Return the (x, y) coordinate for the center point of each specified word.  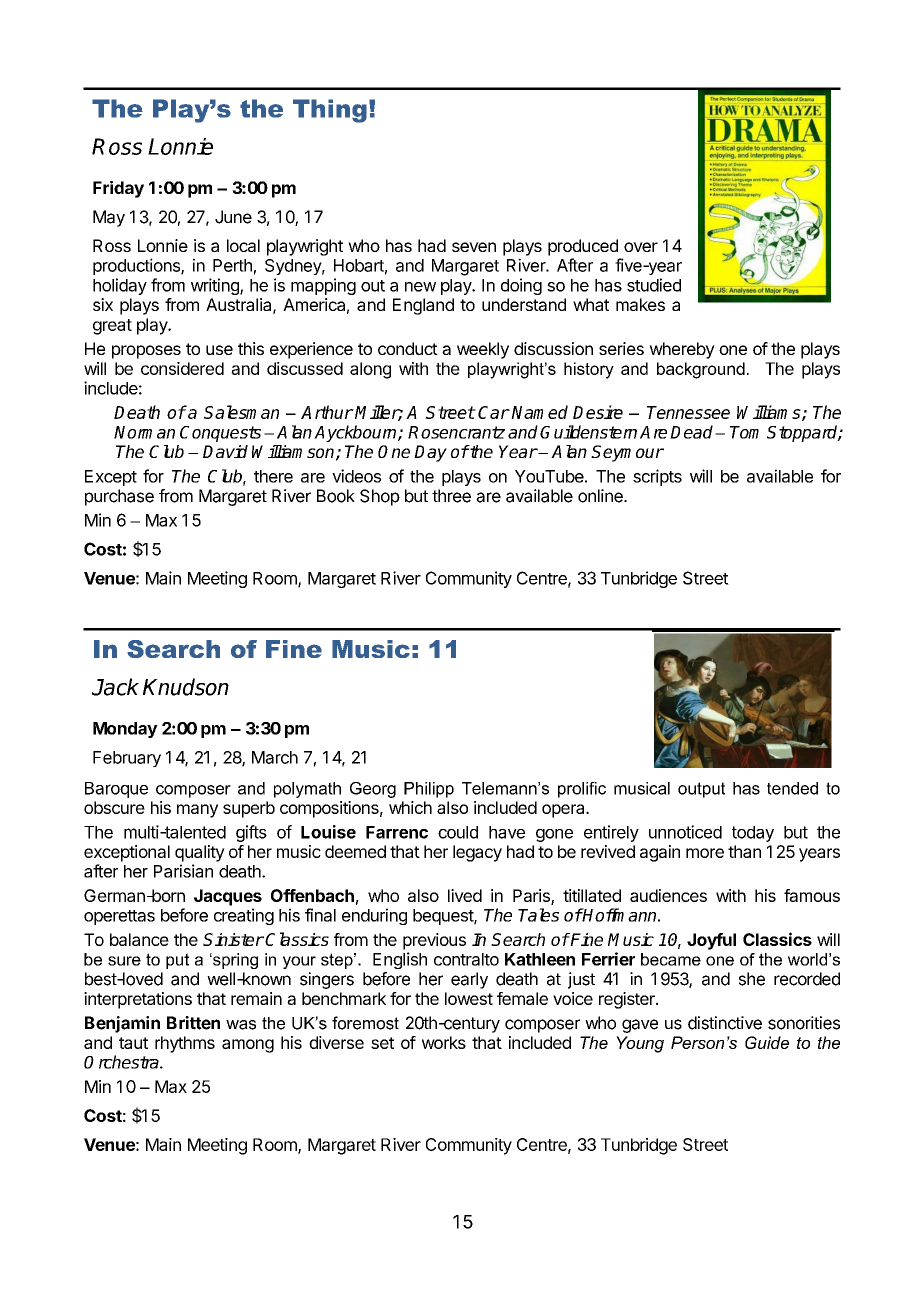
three (451, 496)
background (701, 370)
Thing (330, 111)
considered (182, 368)
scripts (657, 477)
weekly (483, 350)
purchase (119, 497)
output (701, 790)
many (197, 811)
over (641, 247)
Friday (118, 189)
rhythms (185, 1044)
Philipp (429, 790)
